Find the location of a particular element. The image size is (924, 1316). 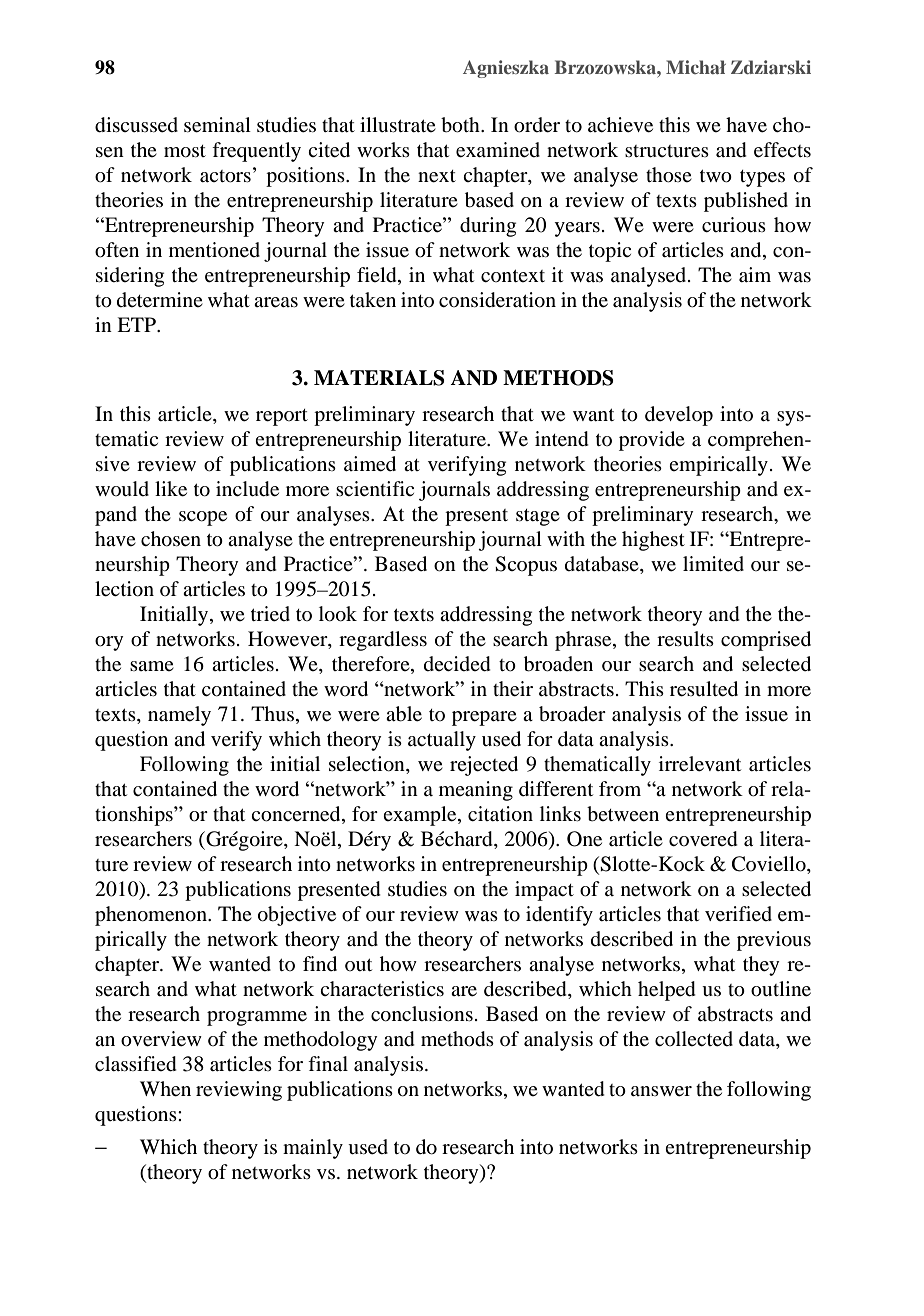

develop is located at coordinates (679, 416).
